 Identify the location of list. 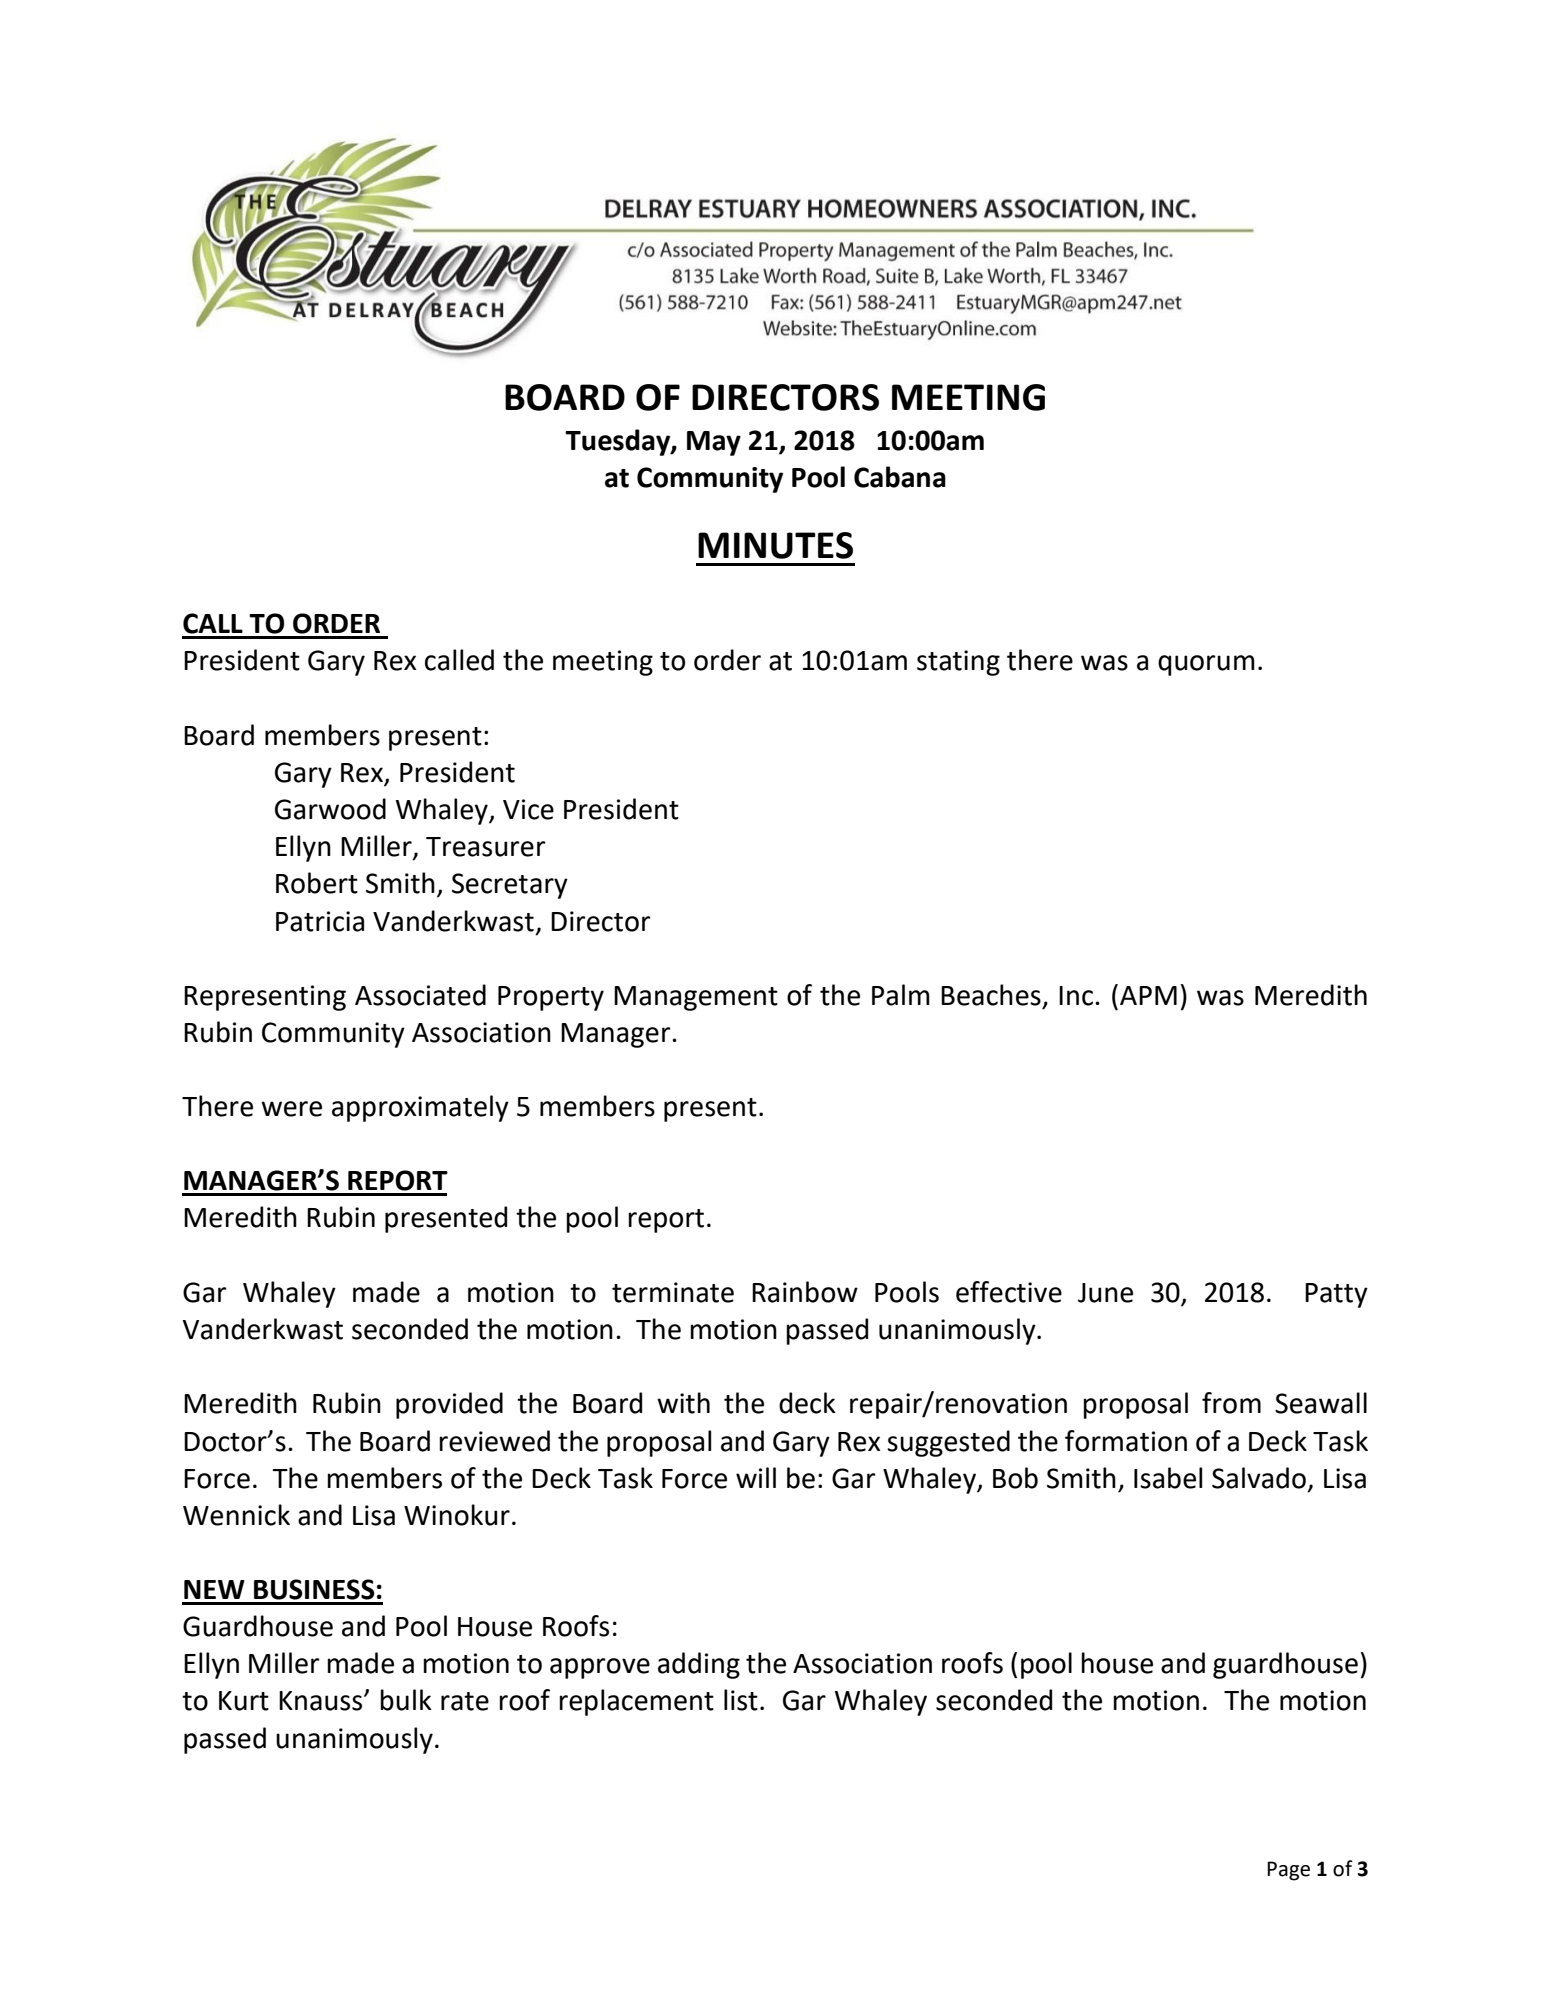
(741, 1700).
